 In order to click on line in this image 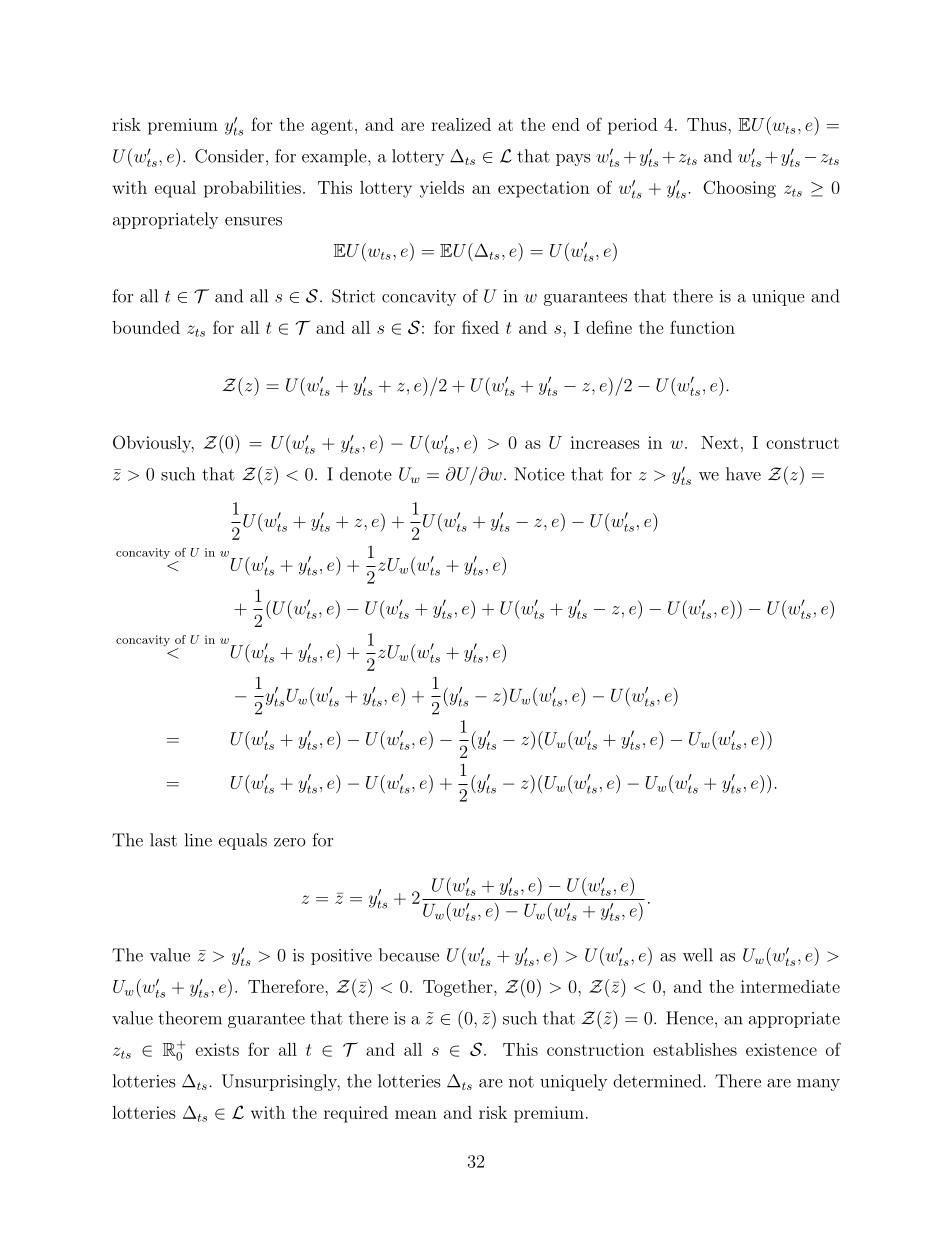, I will do `click(198, 840)`.
